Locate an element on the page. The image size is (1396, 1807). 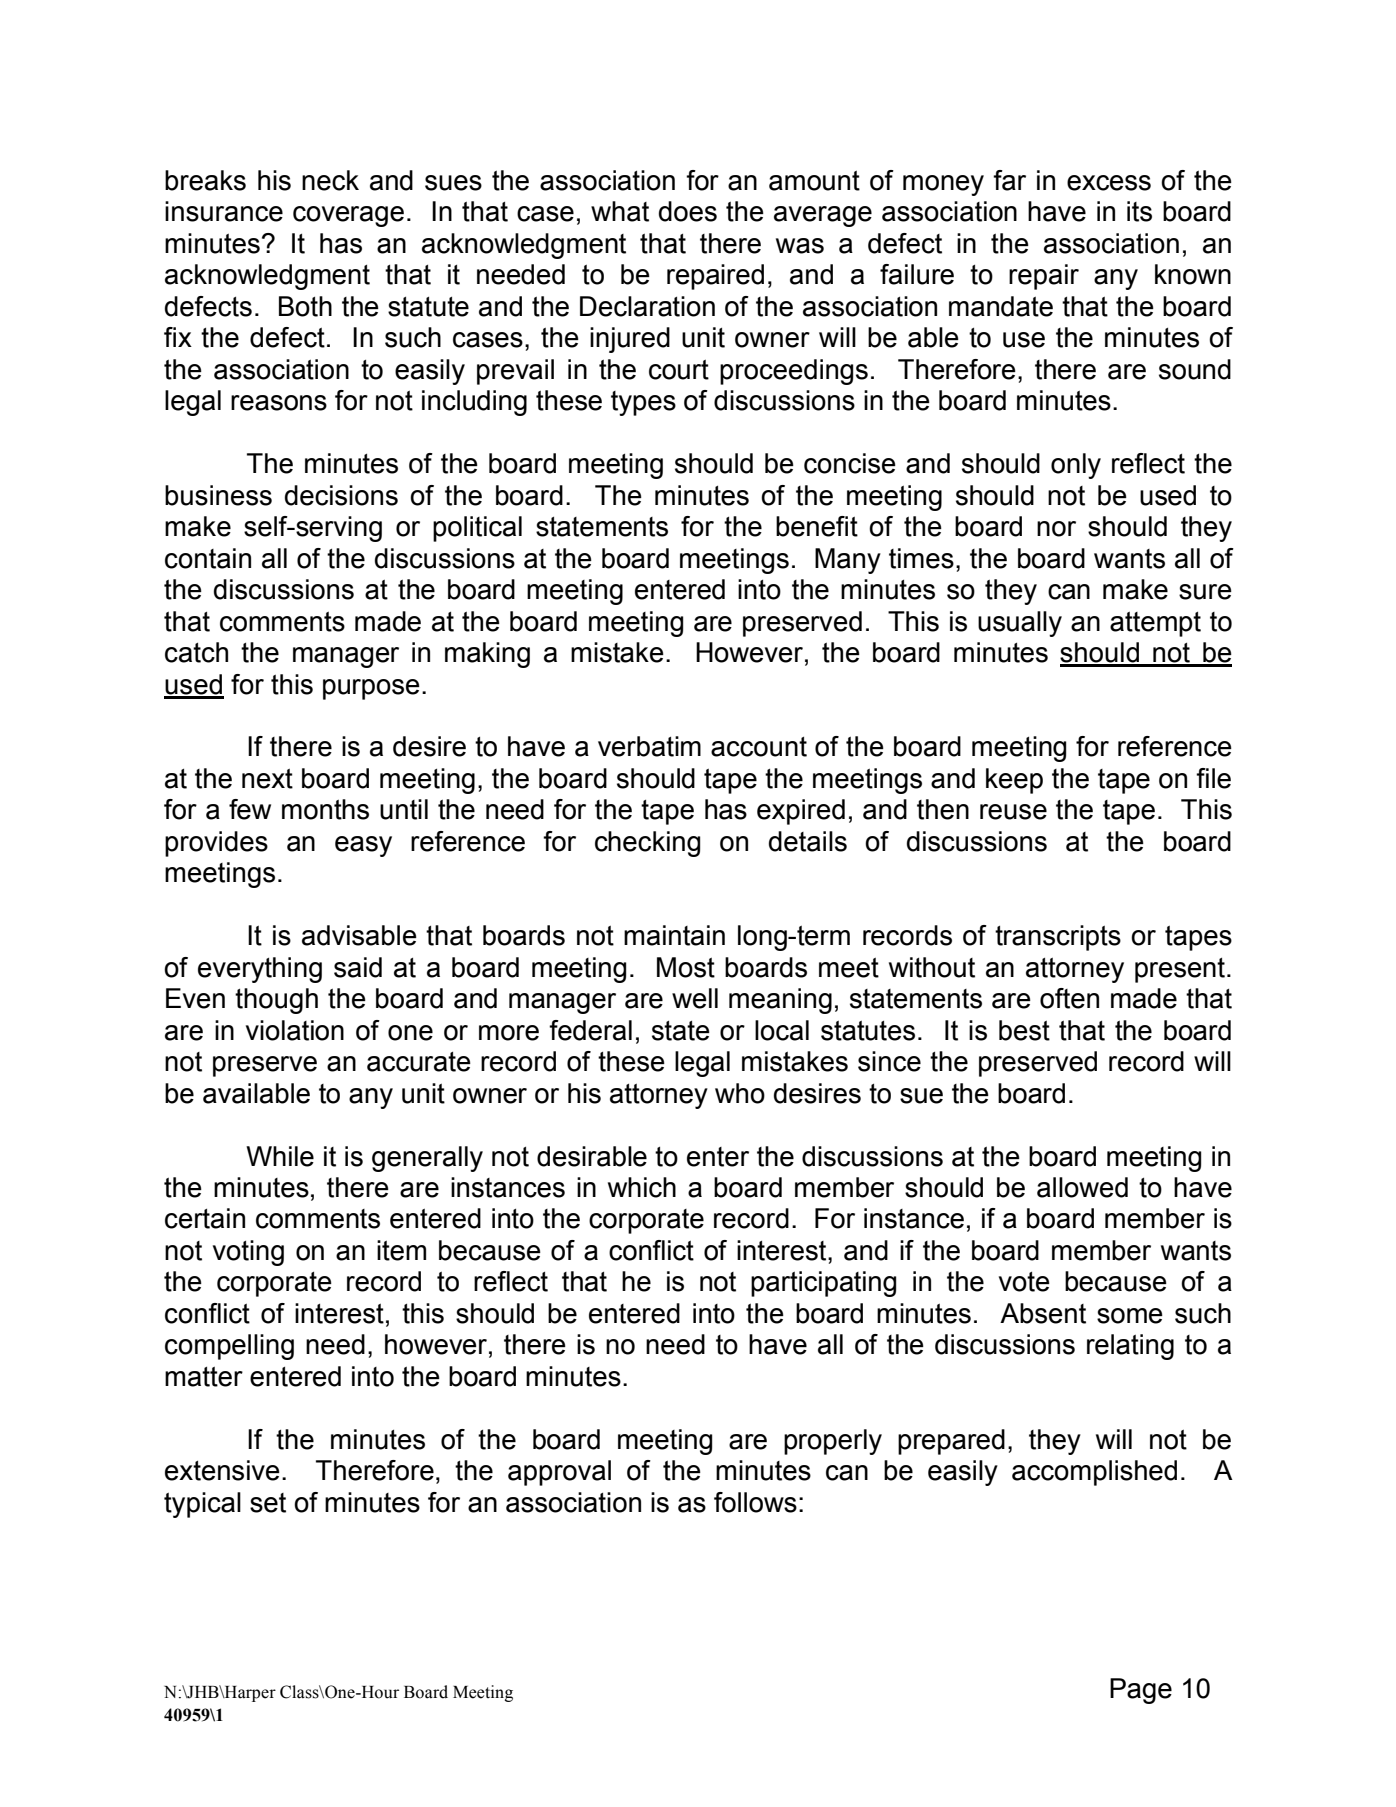
coverage is located at coordinates (348, 216).
